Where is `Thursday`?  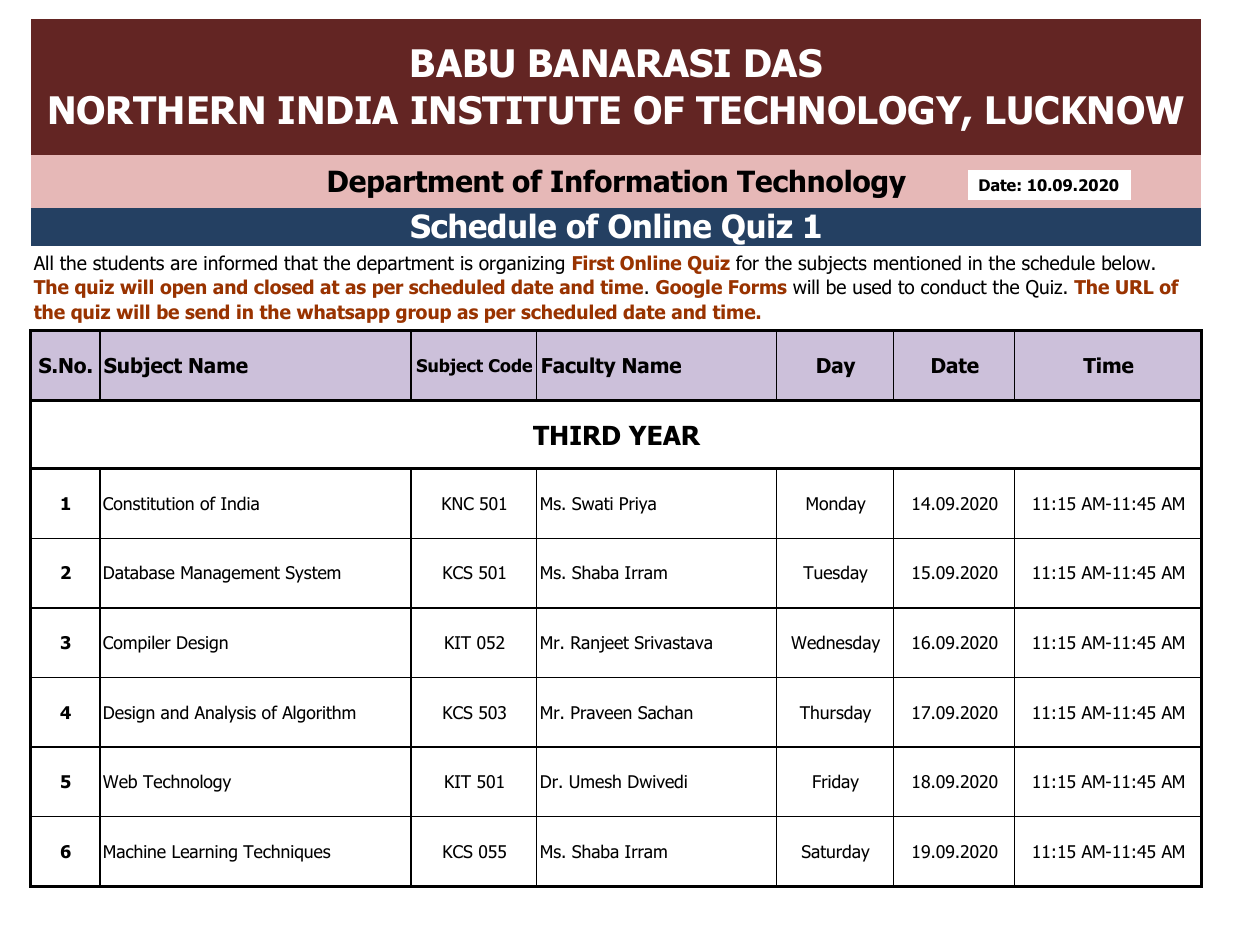
Thursday is located at coordinates (835, 714).
